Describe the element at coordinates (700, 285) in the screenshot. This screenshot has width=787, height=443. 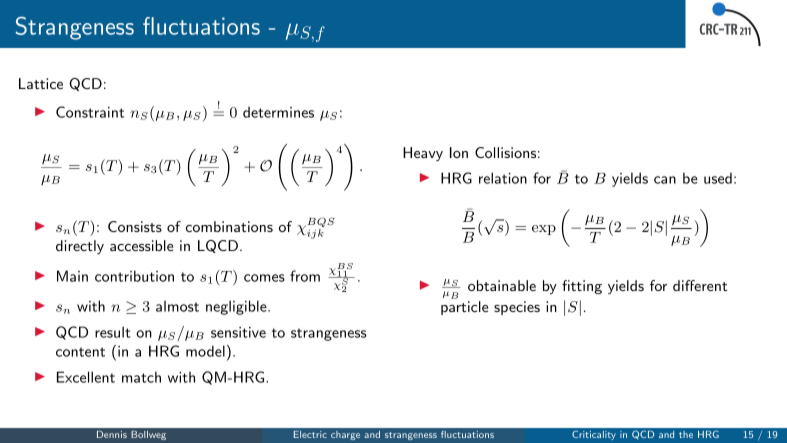
I see `different` at that location.
